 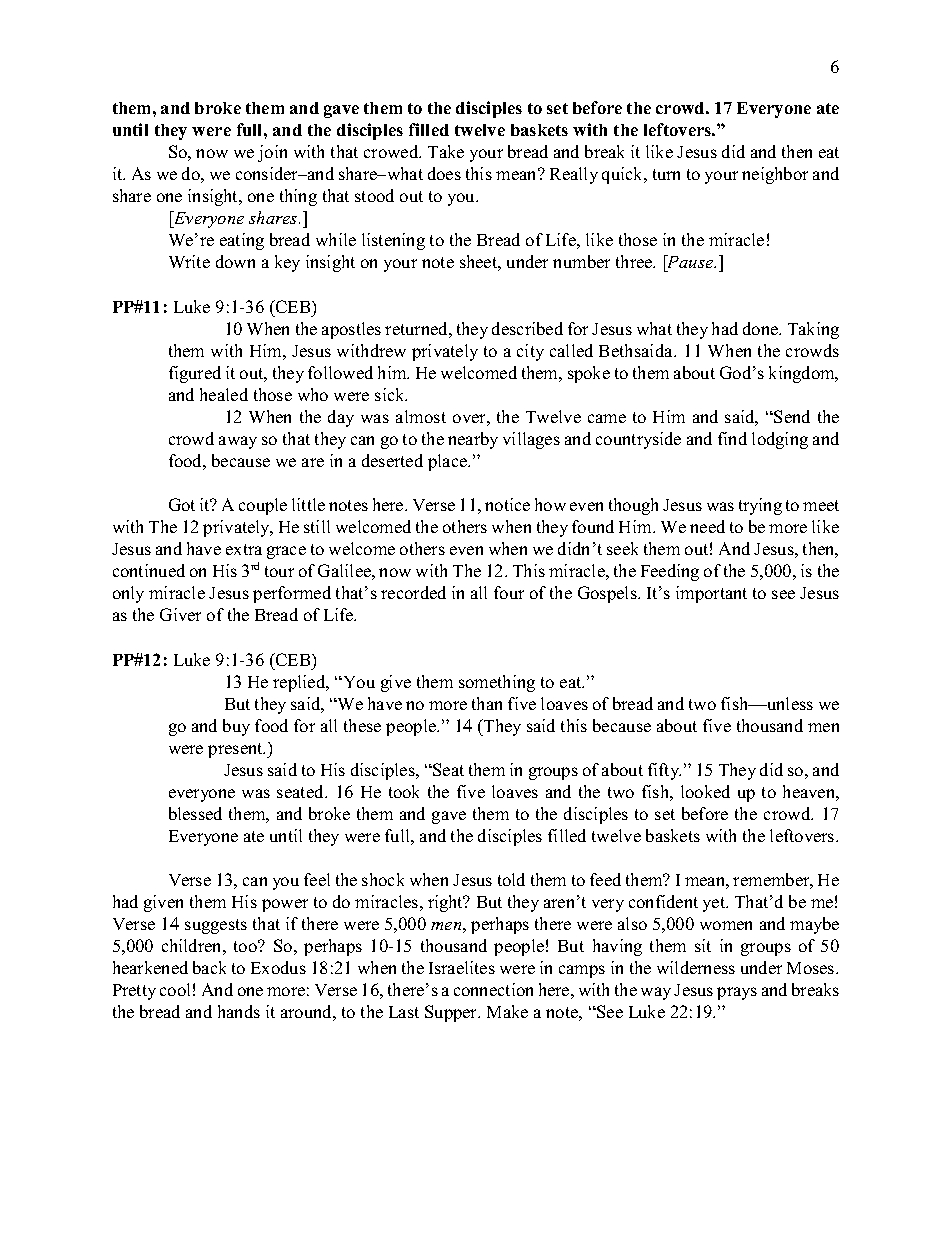 What do you see at coordinates (209, 967) in the screenshot?
I see `back` at bounding box center [209, 967].
